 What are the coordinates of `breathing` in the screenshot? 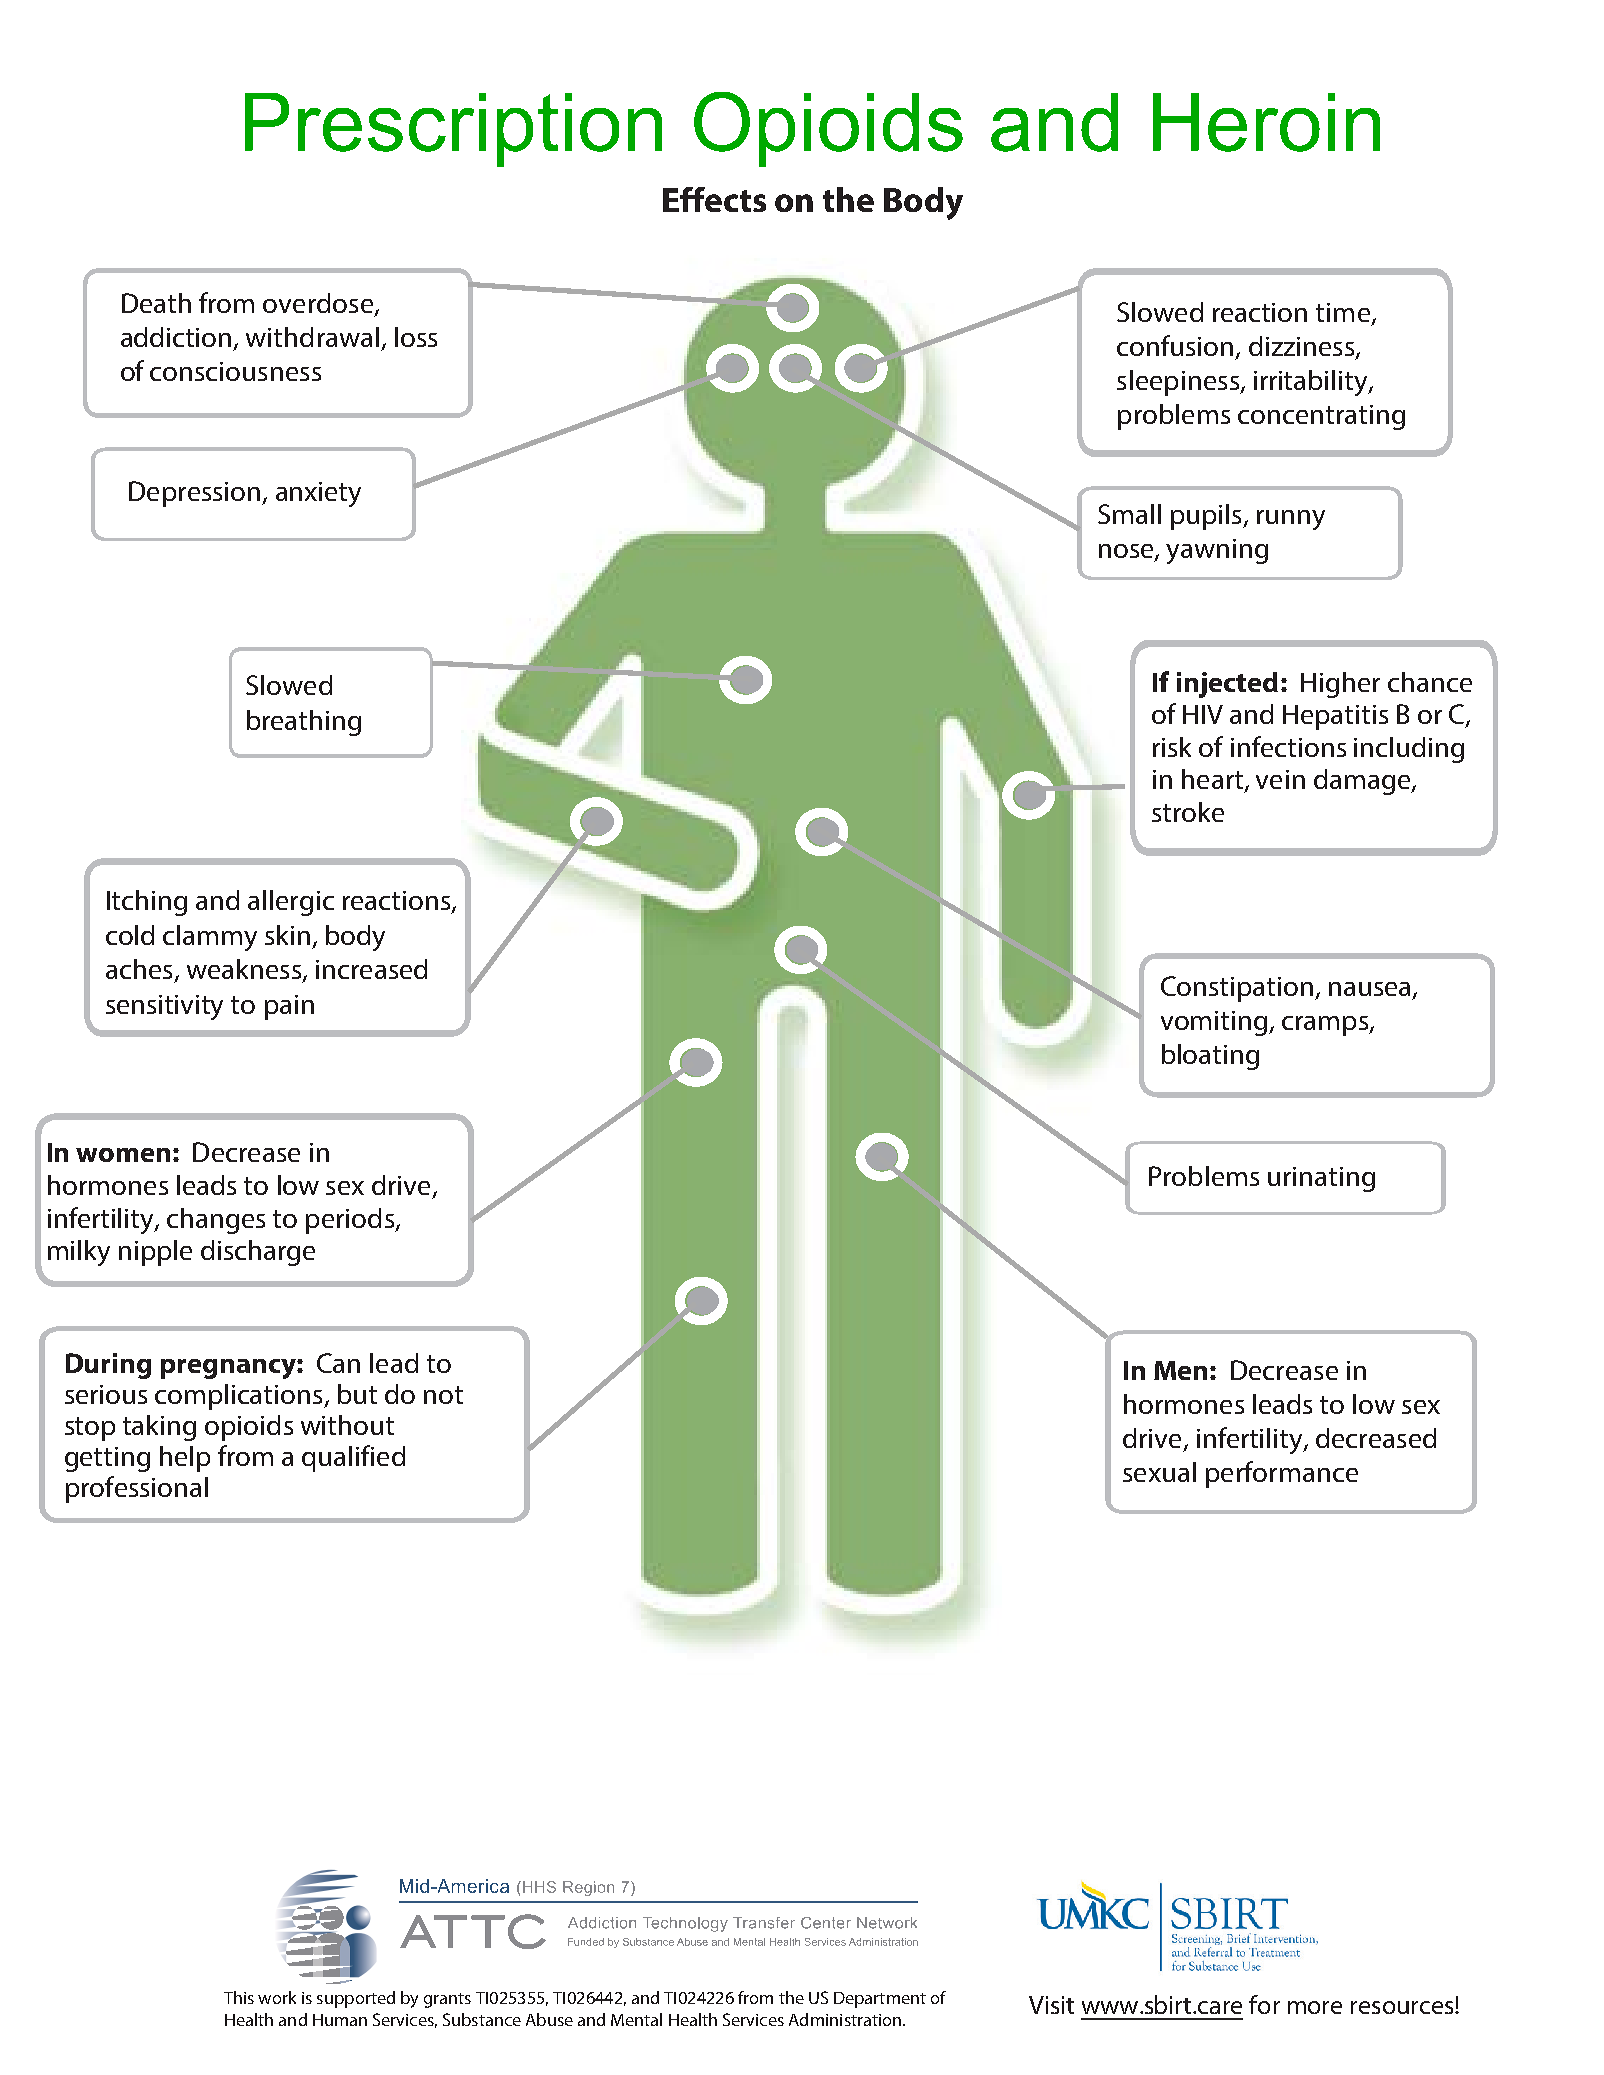 It's located at (304, 723).
